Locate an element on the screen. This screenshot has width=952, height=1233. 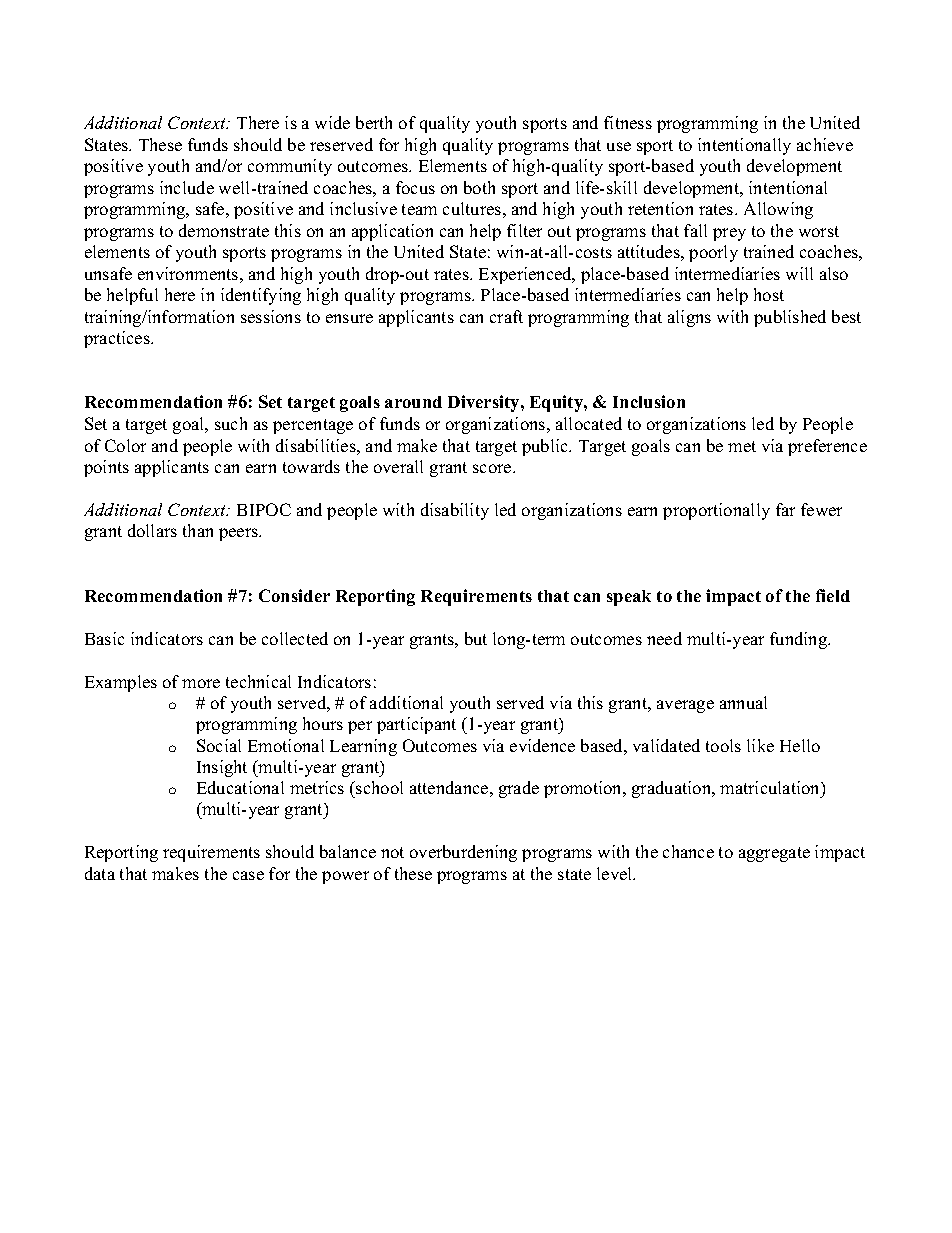
achieve is located at coordinates (825, 144).
